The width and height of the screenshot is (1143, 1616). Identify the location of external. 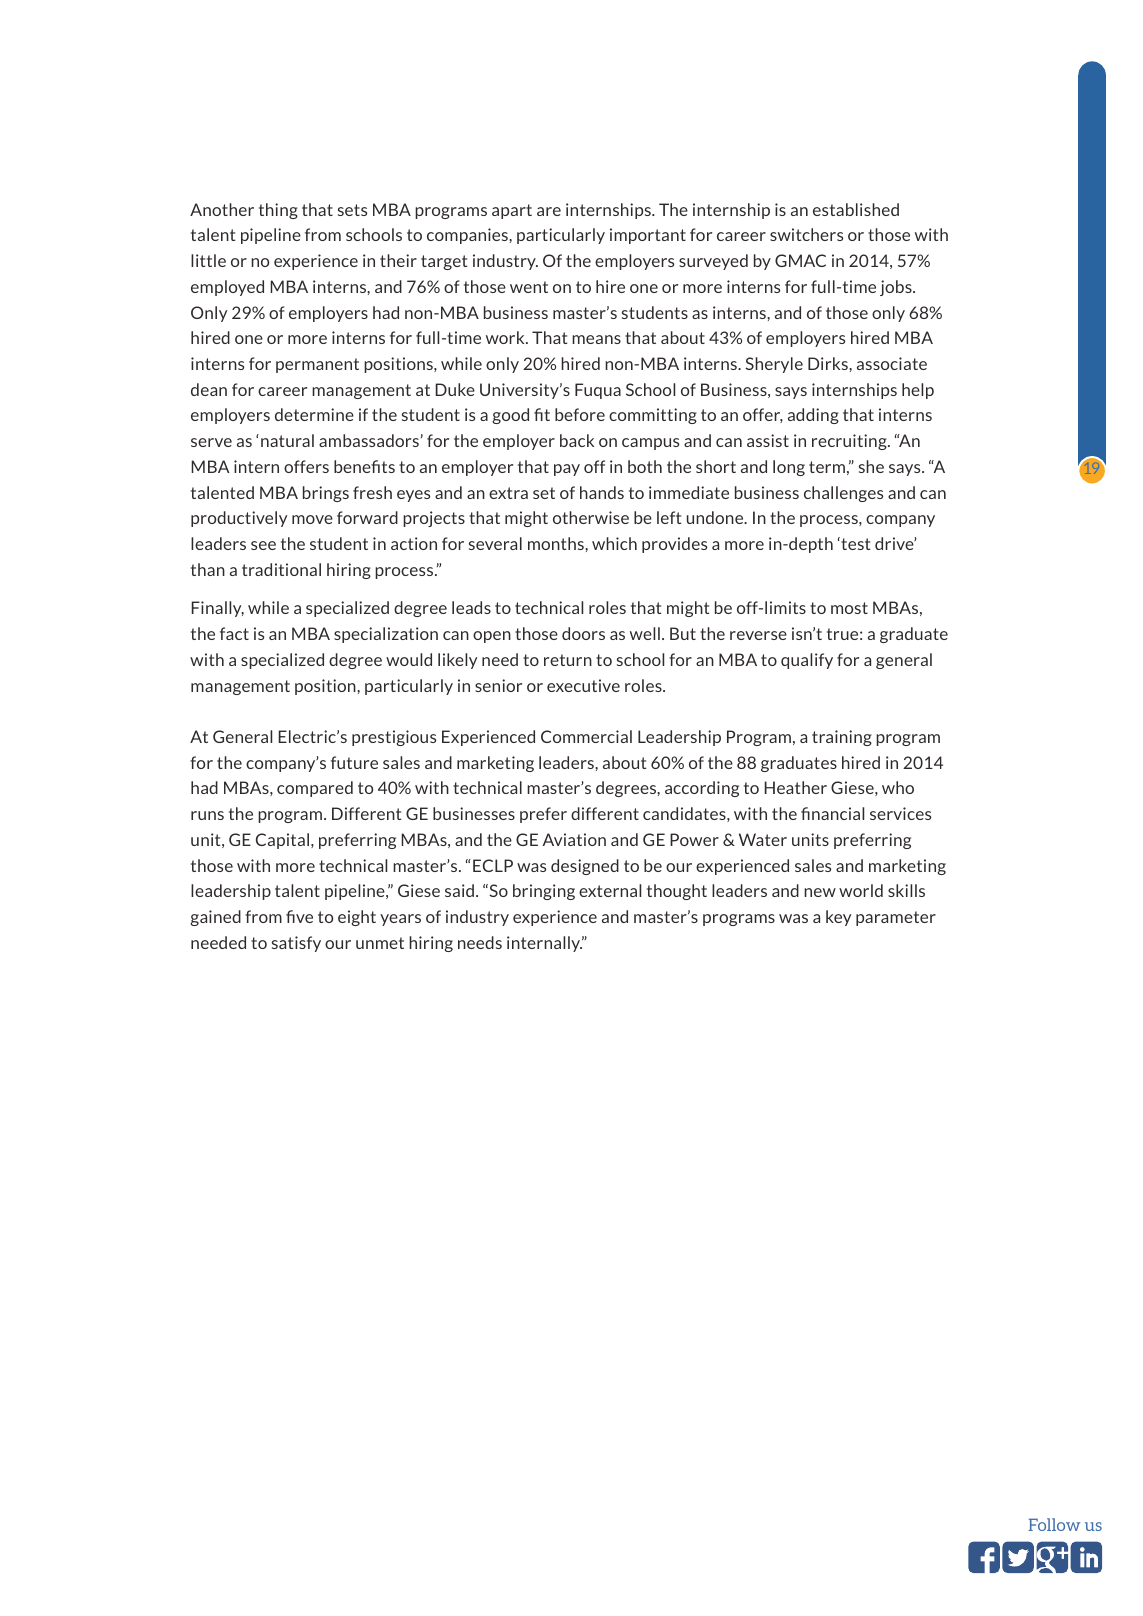
(610, 890).
